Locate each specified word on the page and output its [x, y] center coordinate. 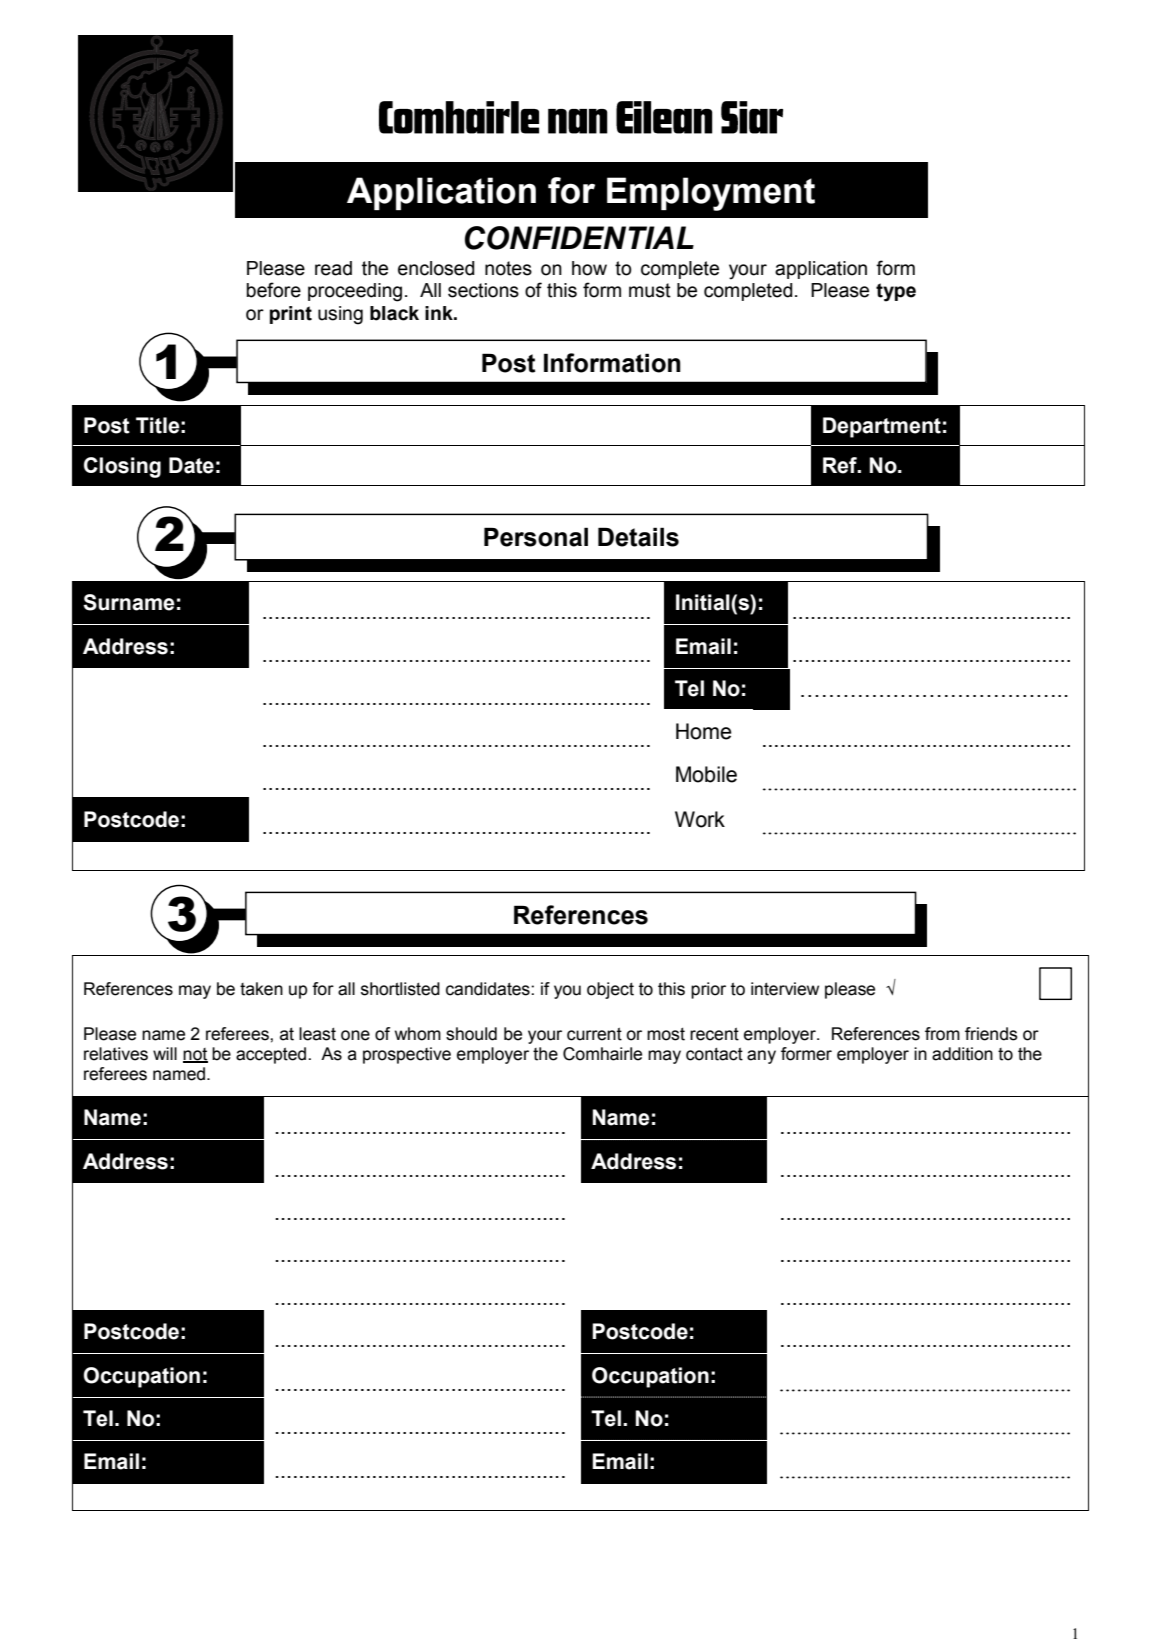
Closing [122, 467]
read [333, 268]
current [594, 1034]
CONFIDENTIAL [579, 238]
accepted [272, 1055]
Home [703, 731]
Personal [536, 537]
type [896, 292]
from [942, 1034]
